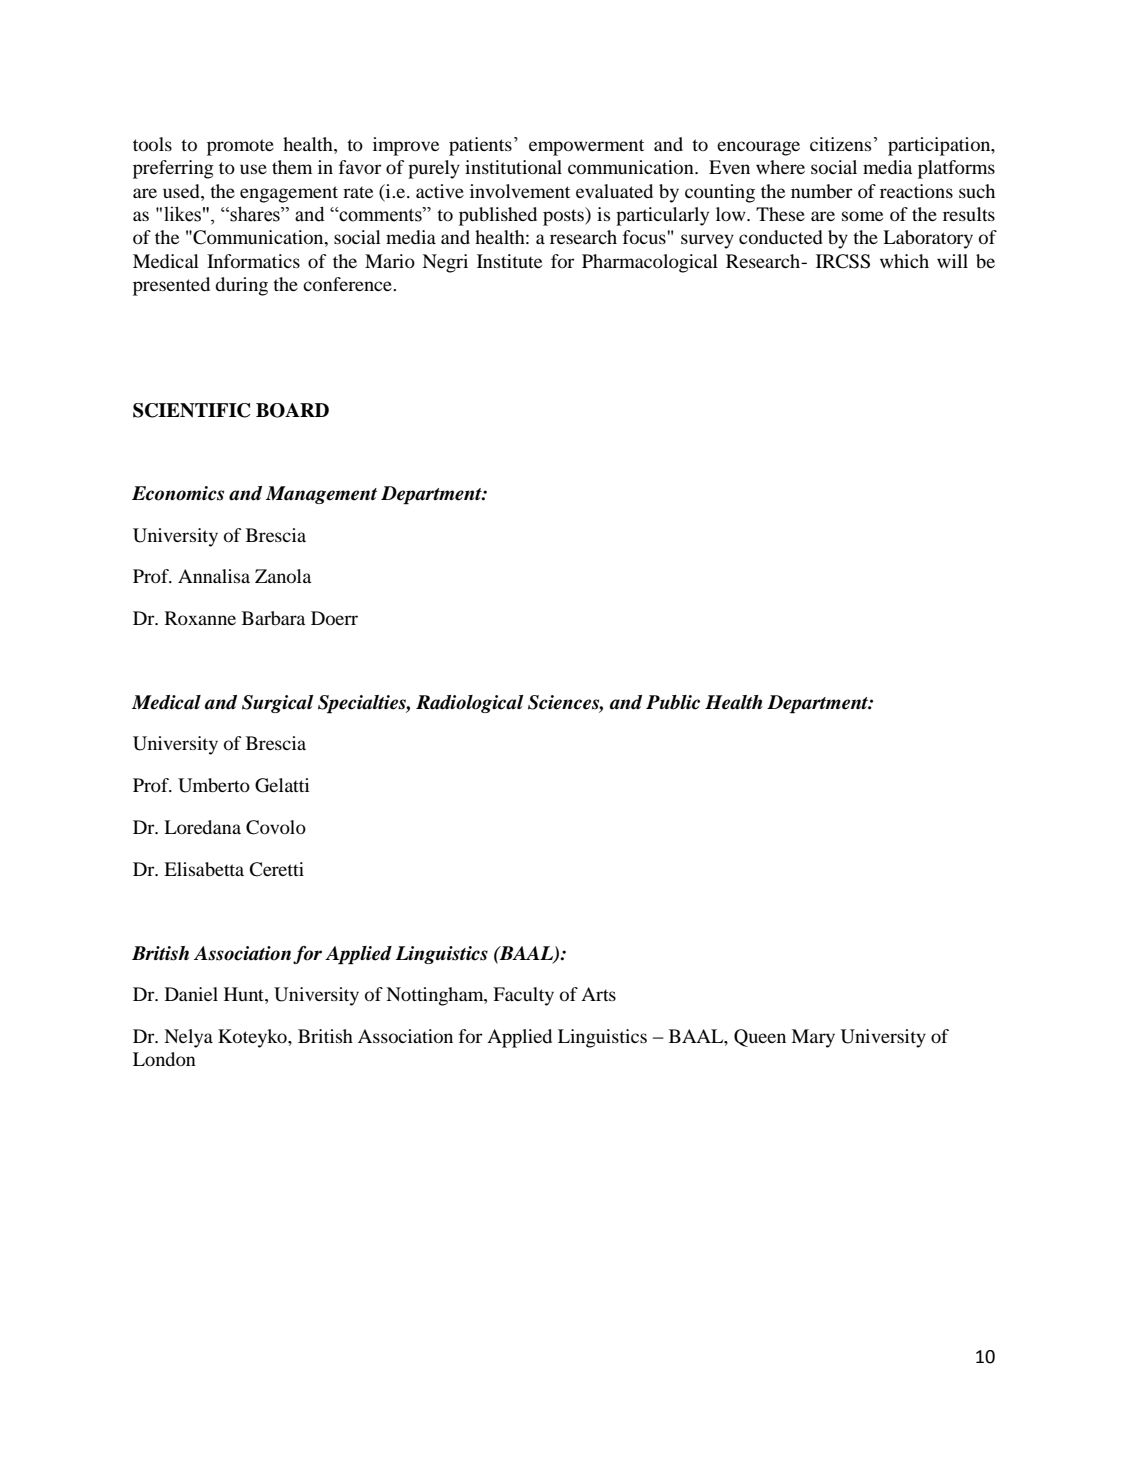 The height and width of the screenshot is (1460, 1128). I want to click on them, so click(292, 167).
